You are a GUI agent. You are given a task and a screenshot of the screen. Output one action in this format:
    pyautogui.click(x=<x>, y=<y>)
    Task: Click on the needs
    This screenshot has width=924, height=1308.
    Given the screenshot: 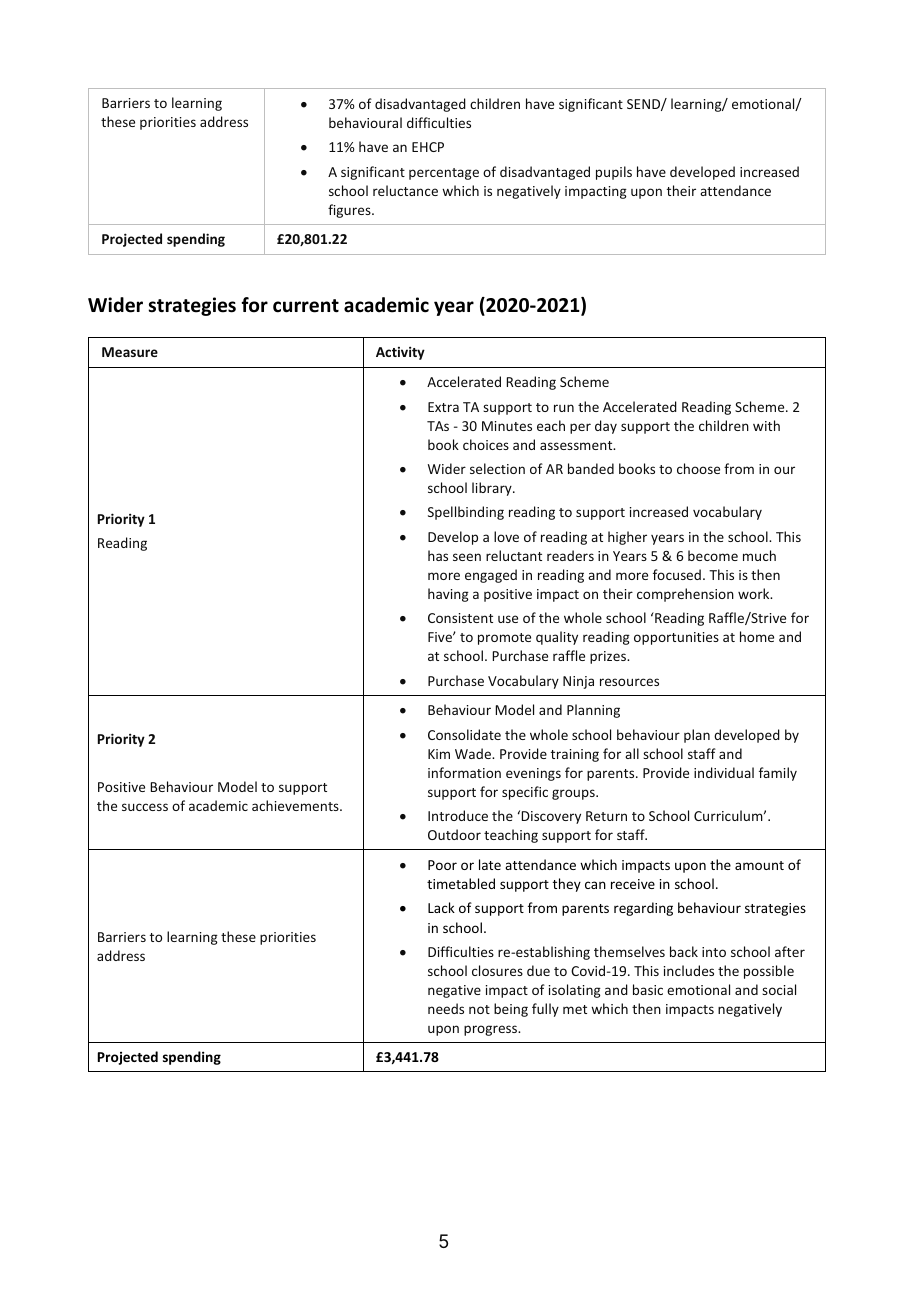 What is the action you would take?
    pyautogui.click(x=446, y=1008)
